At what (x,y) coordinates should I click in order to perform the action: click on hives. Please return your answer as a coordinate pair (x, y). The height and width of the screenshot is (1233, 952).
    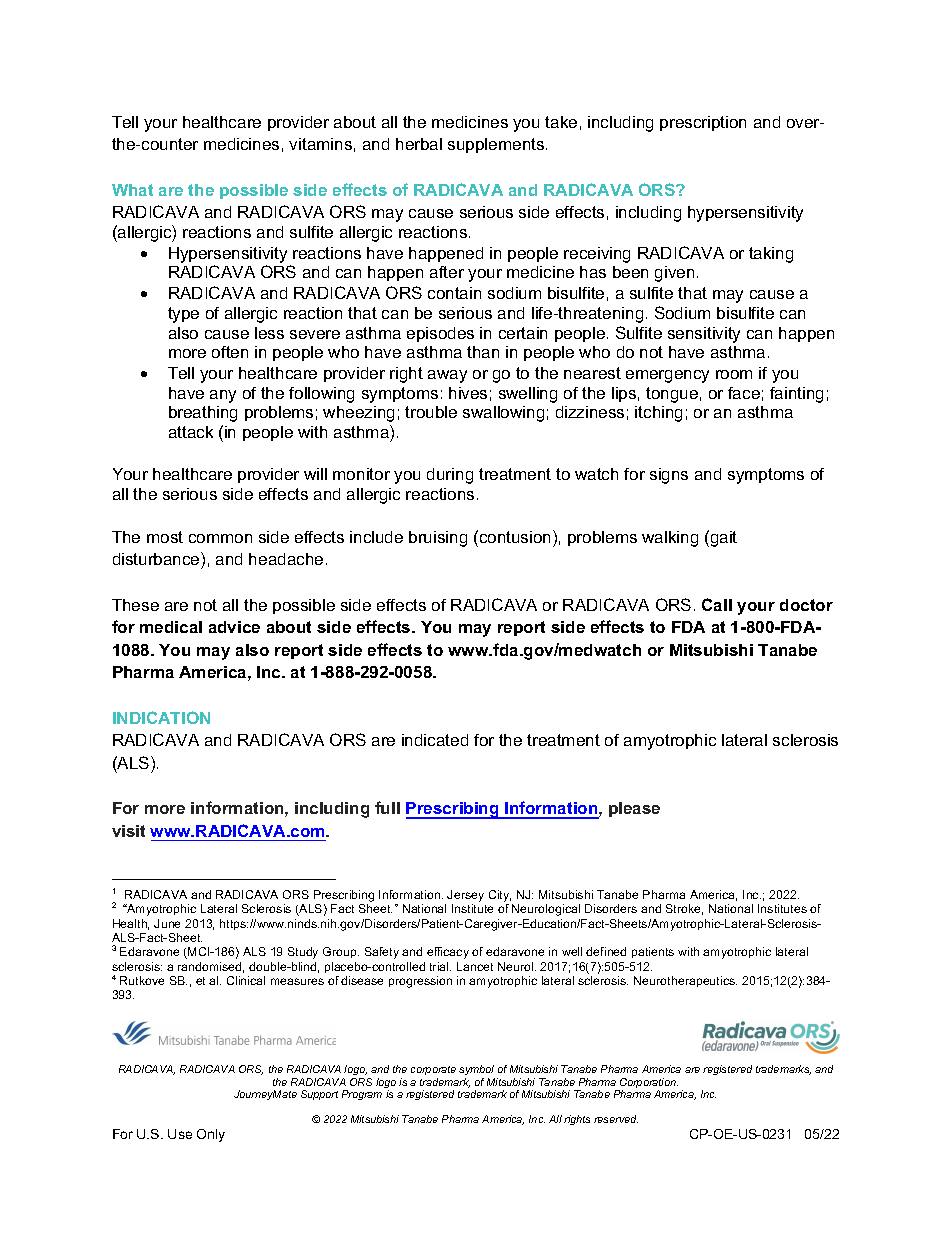
    Looking at the image, I should click on (468, 393).
